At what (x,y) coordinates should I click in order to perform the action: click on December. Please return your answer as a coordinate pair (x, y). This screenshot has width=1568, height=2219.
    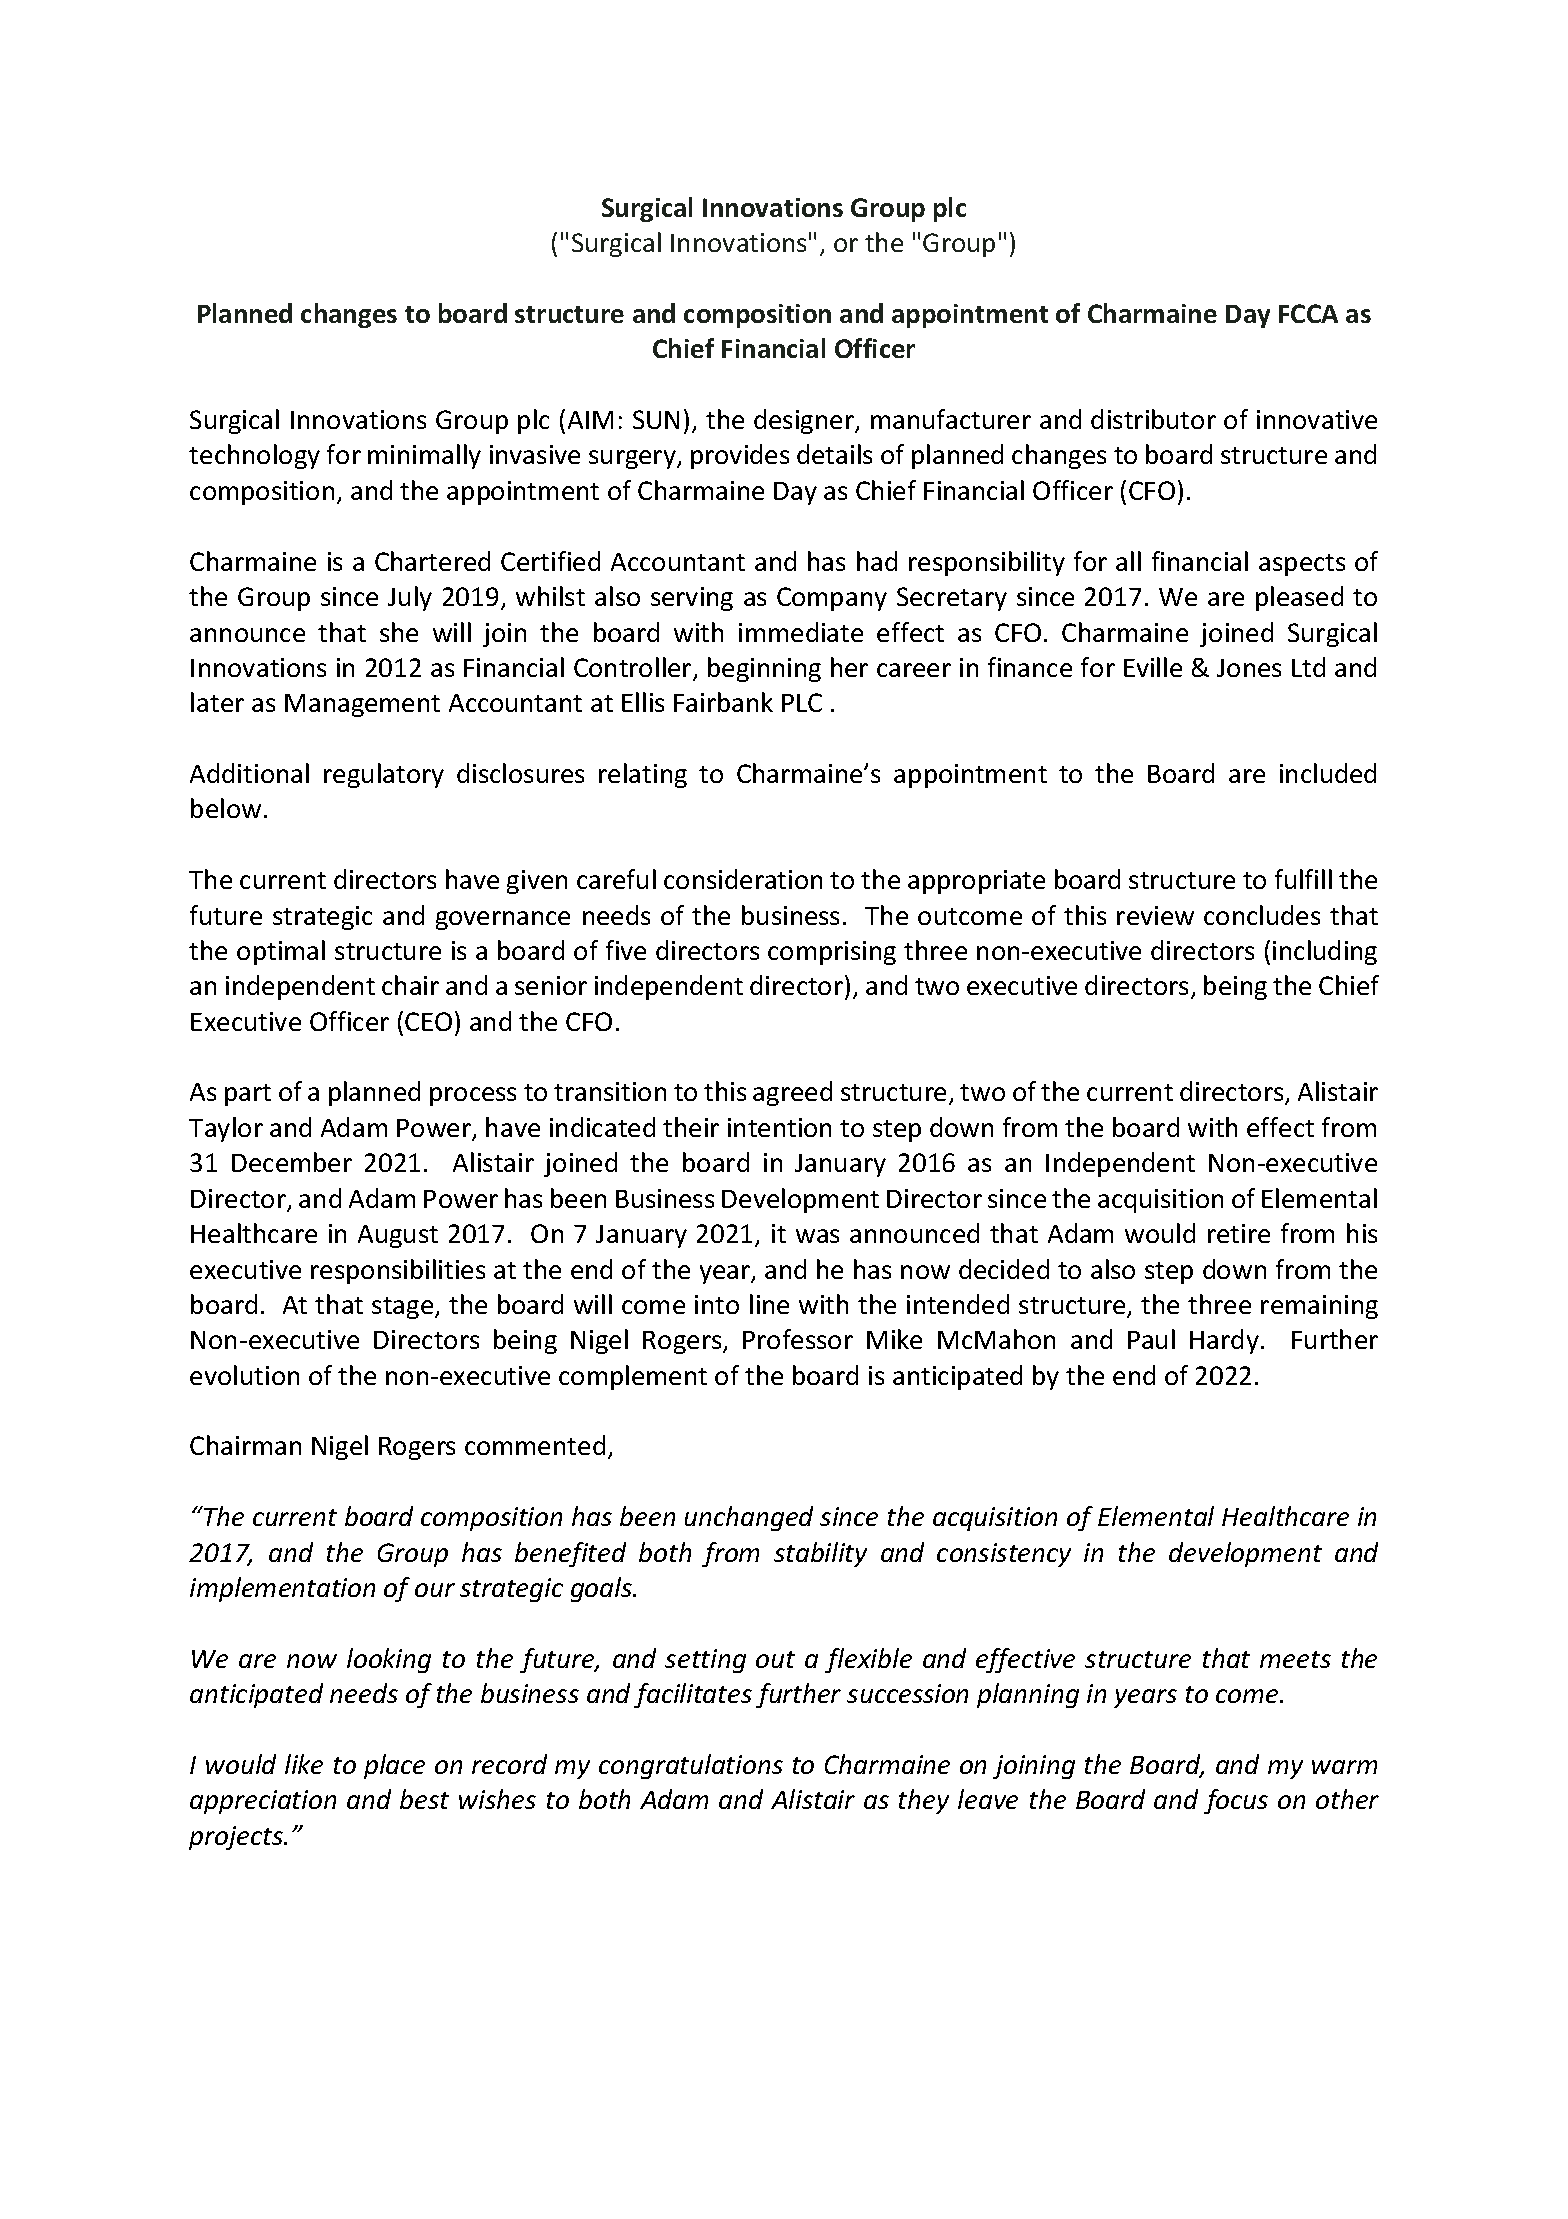
    Looking at the image, I should click on (292, 1162).
